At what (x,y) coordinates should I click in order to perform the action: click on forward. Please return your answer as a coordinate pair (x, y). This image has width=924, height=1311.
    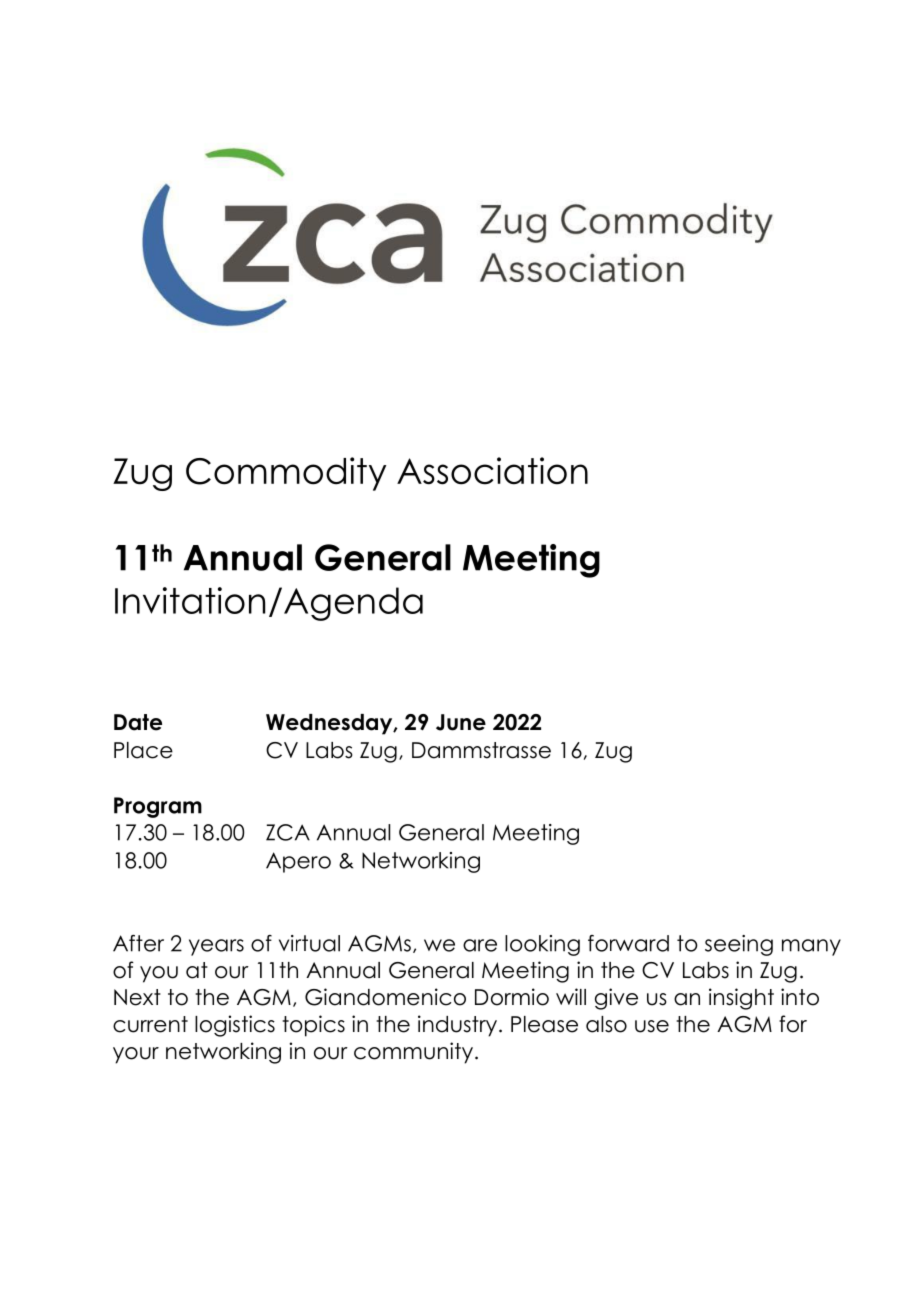
    Looking at the image, I should click on (628, 943).
